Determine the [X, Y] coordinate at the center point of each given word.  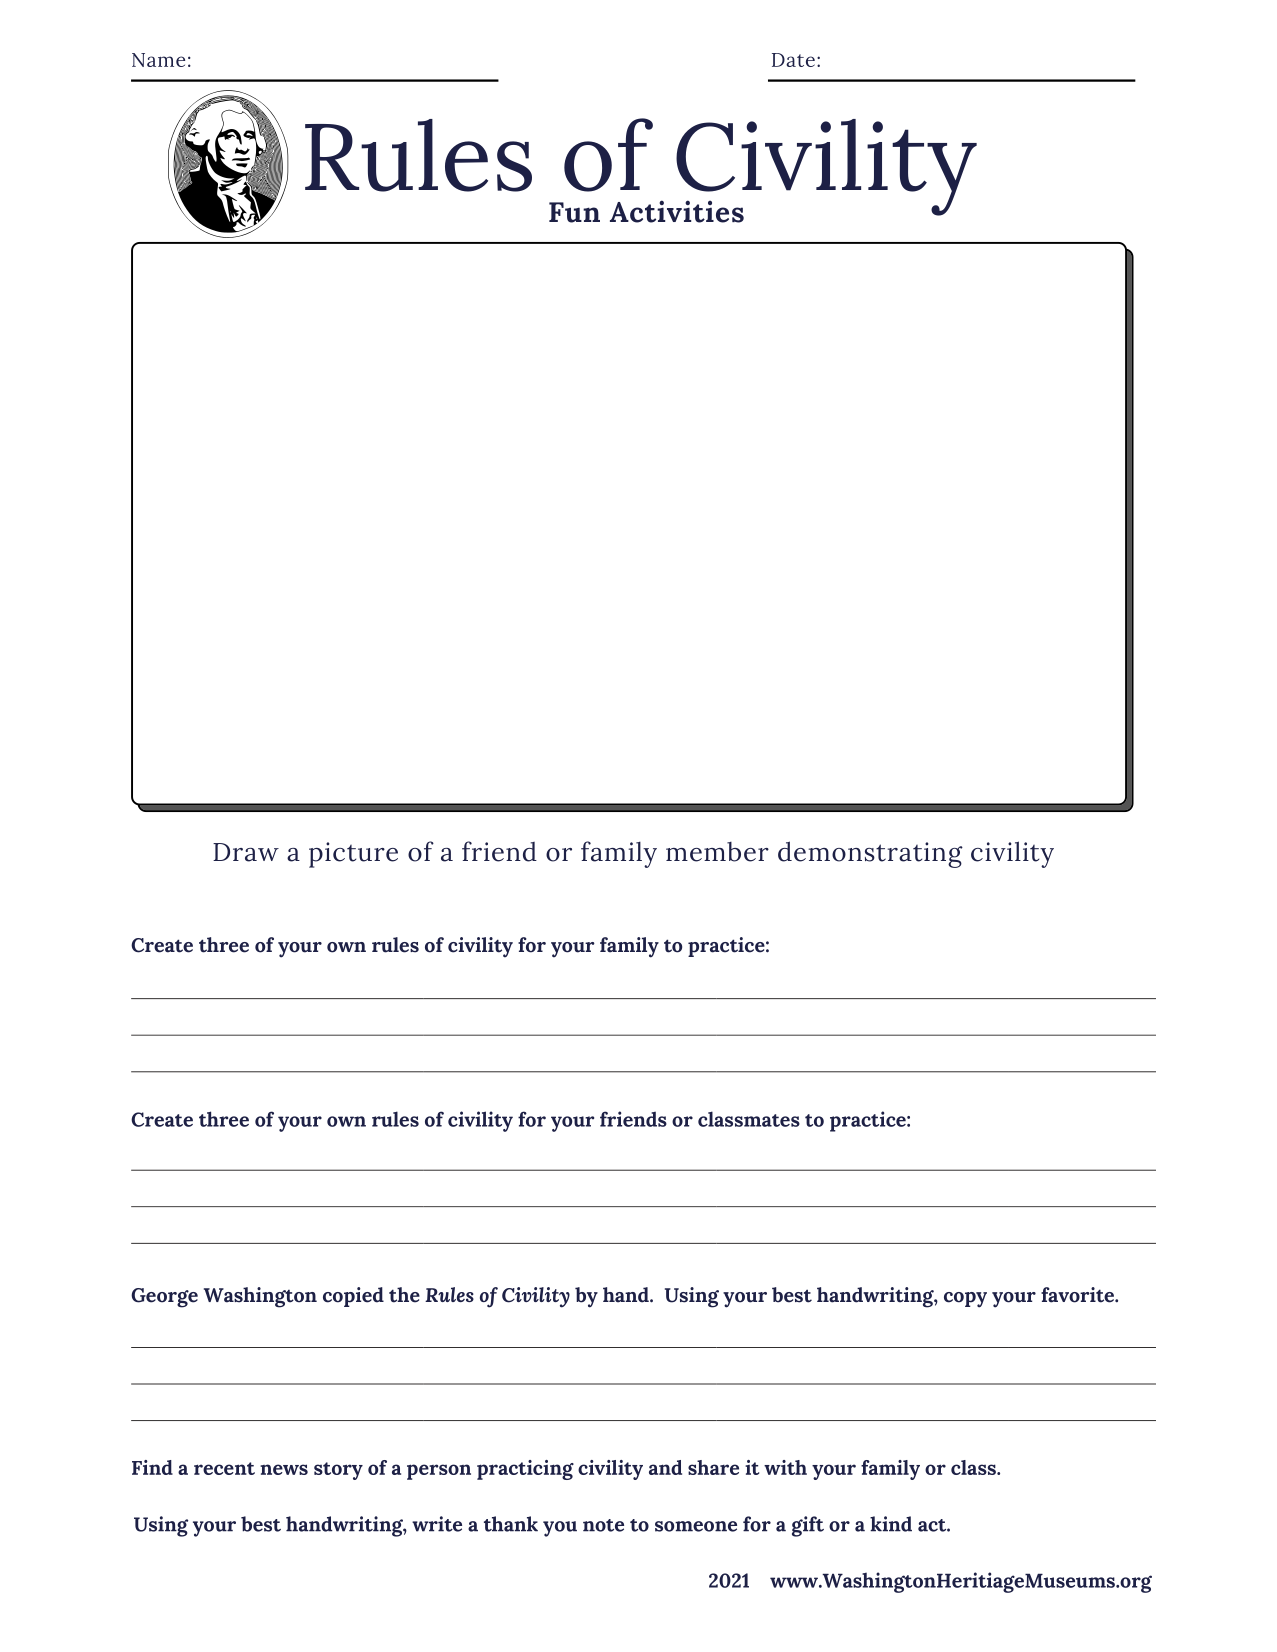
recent [224, 1468]
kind [891, 1524]
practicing [525, 1470]
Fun [574, 212]
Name [158, 60]
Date [793, 60]
